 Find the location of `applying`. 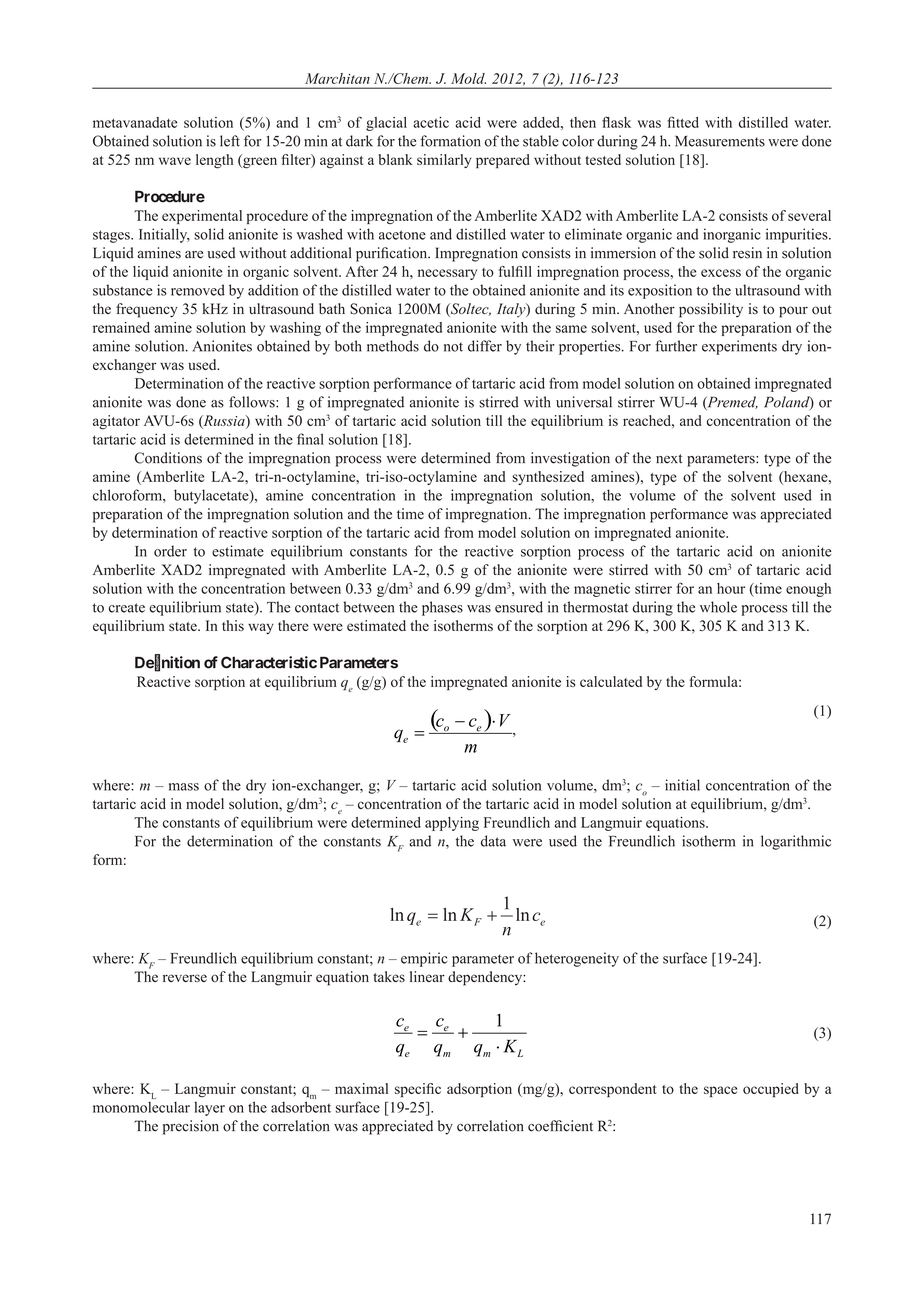

applying is located at coordinates (452, 824).
